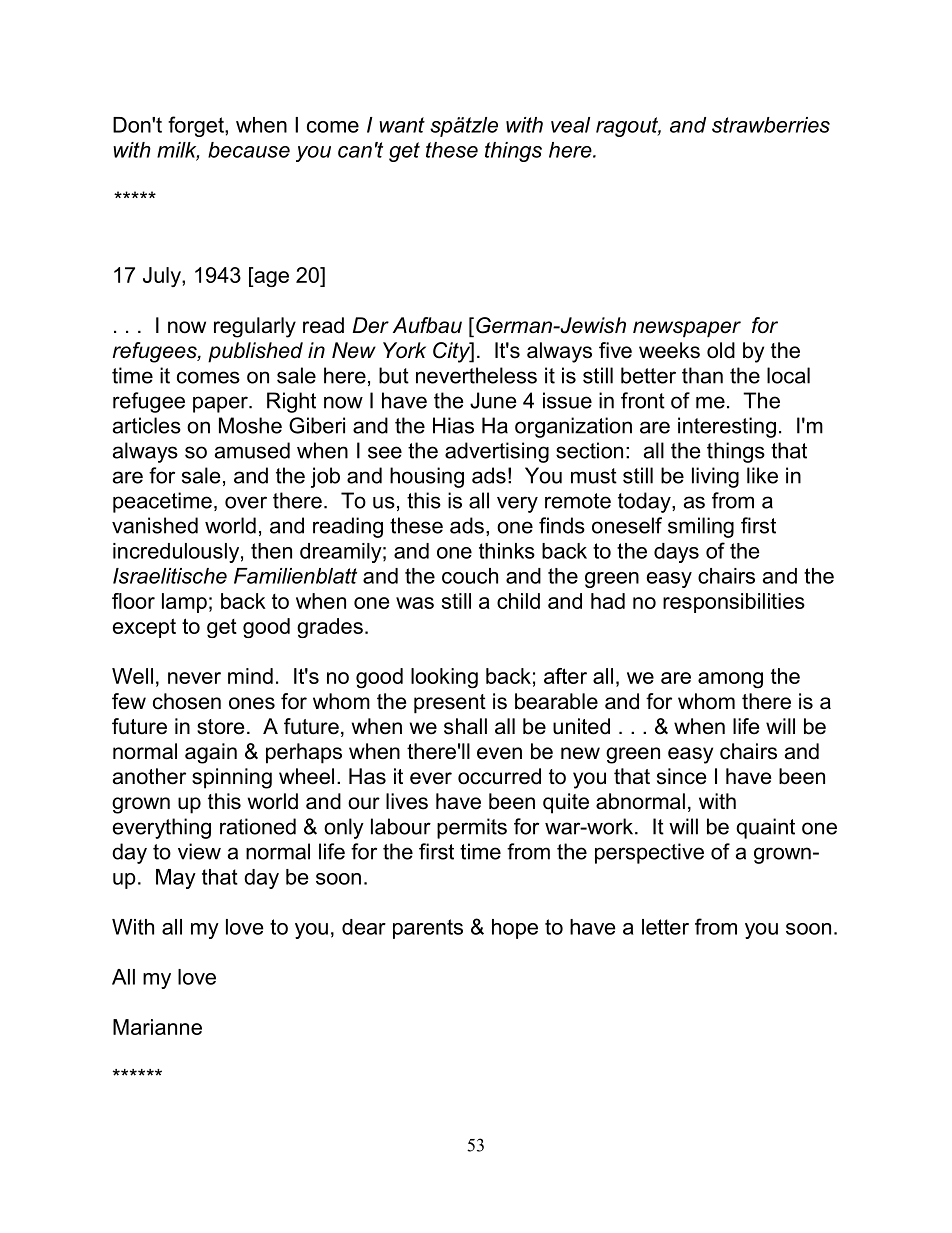 This page has height=1233, width=952. I want to click on forget, so click(197, 126).
